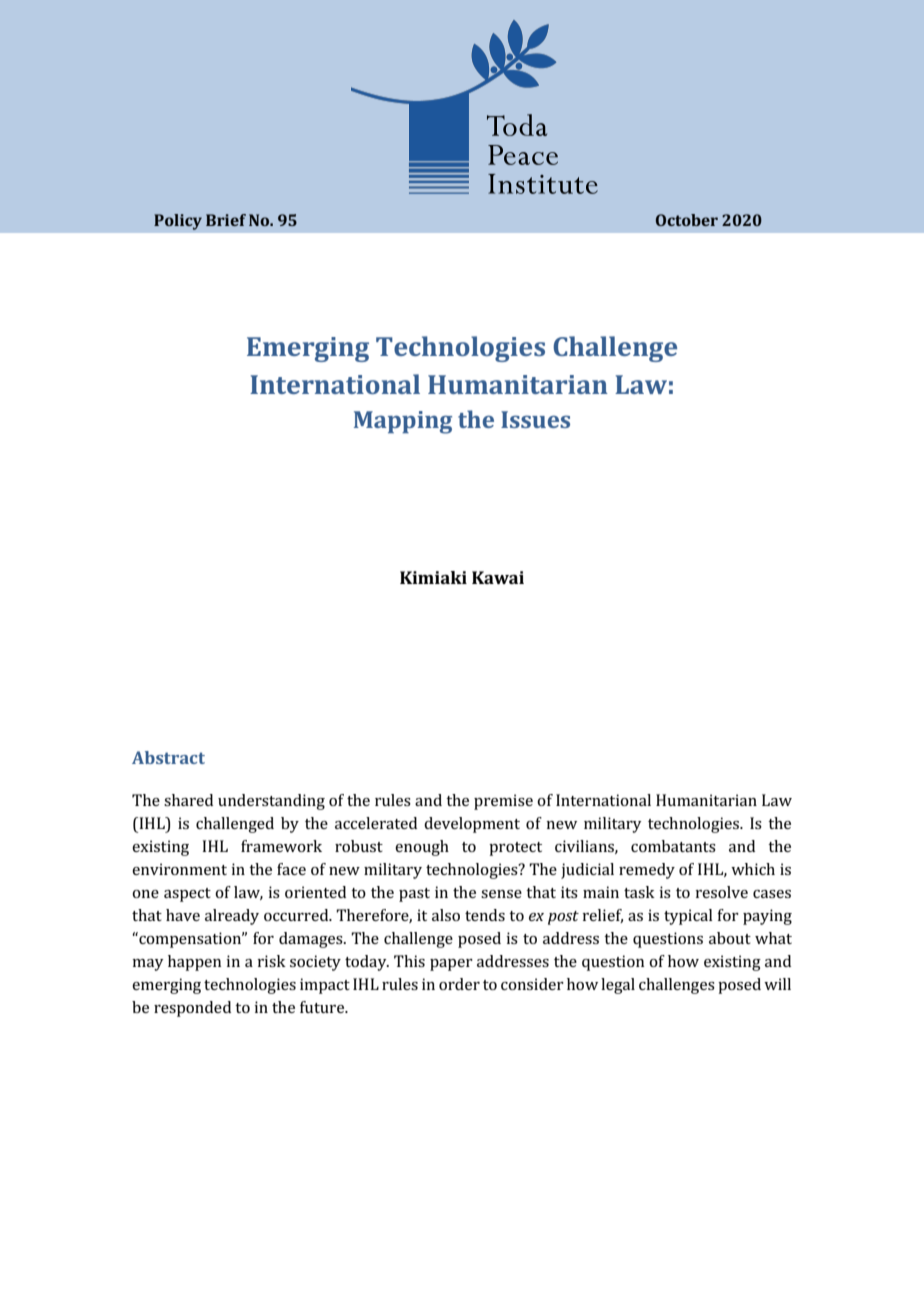  What do you see at coordinates (194, 963) in the screenshot?
I see `happen` at bounding box center [194, 963].
